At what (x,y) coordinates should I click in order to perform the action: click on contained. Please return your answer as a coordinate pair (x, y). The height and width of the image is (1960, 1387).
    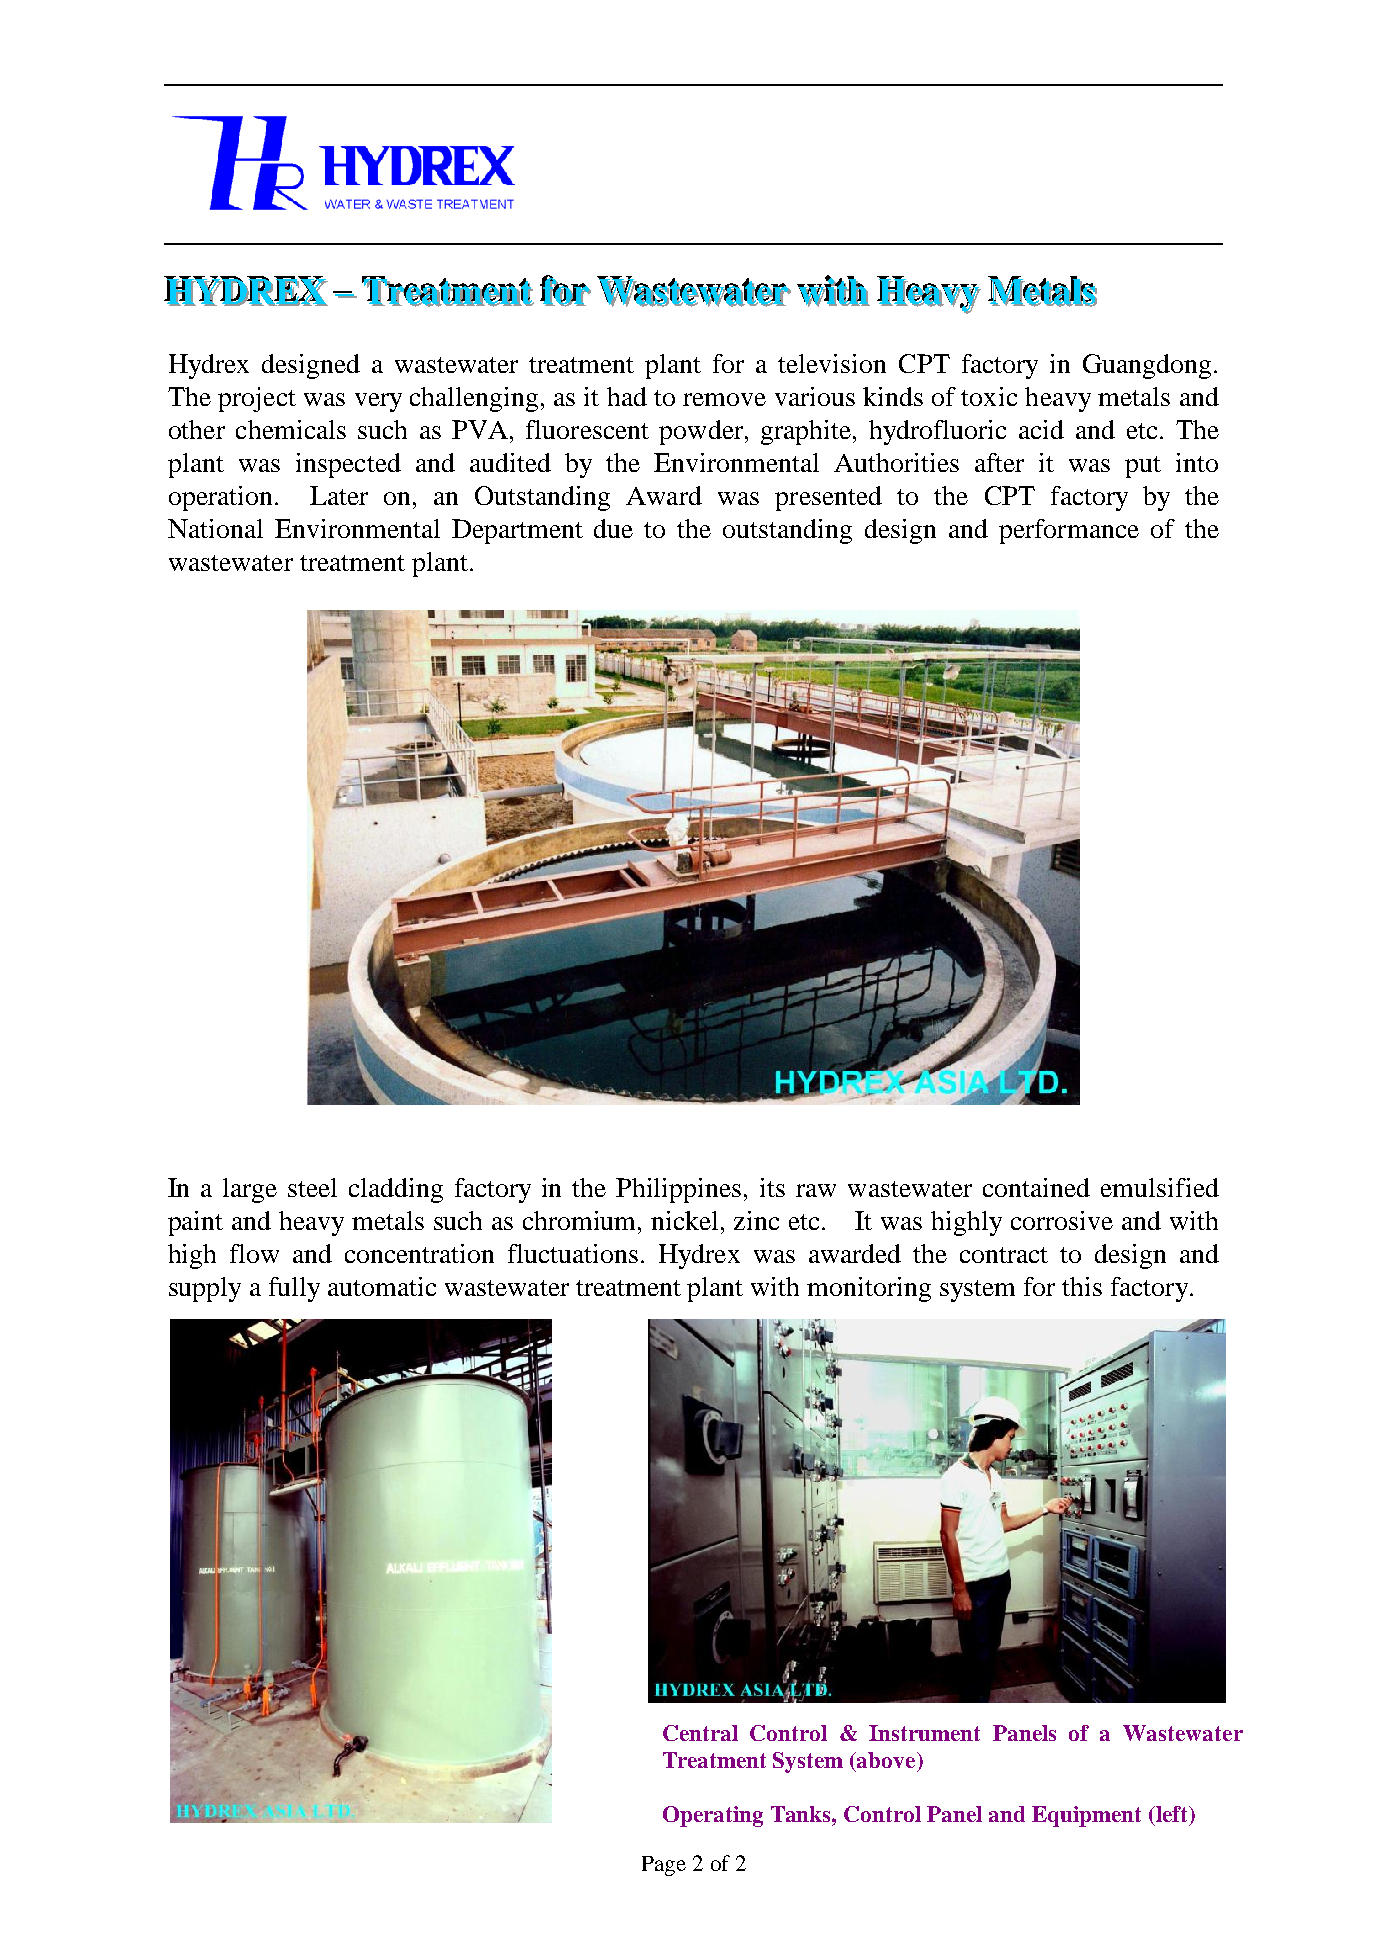
    Looking at the image, I should click on (1036, 1187).
